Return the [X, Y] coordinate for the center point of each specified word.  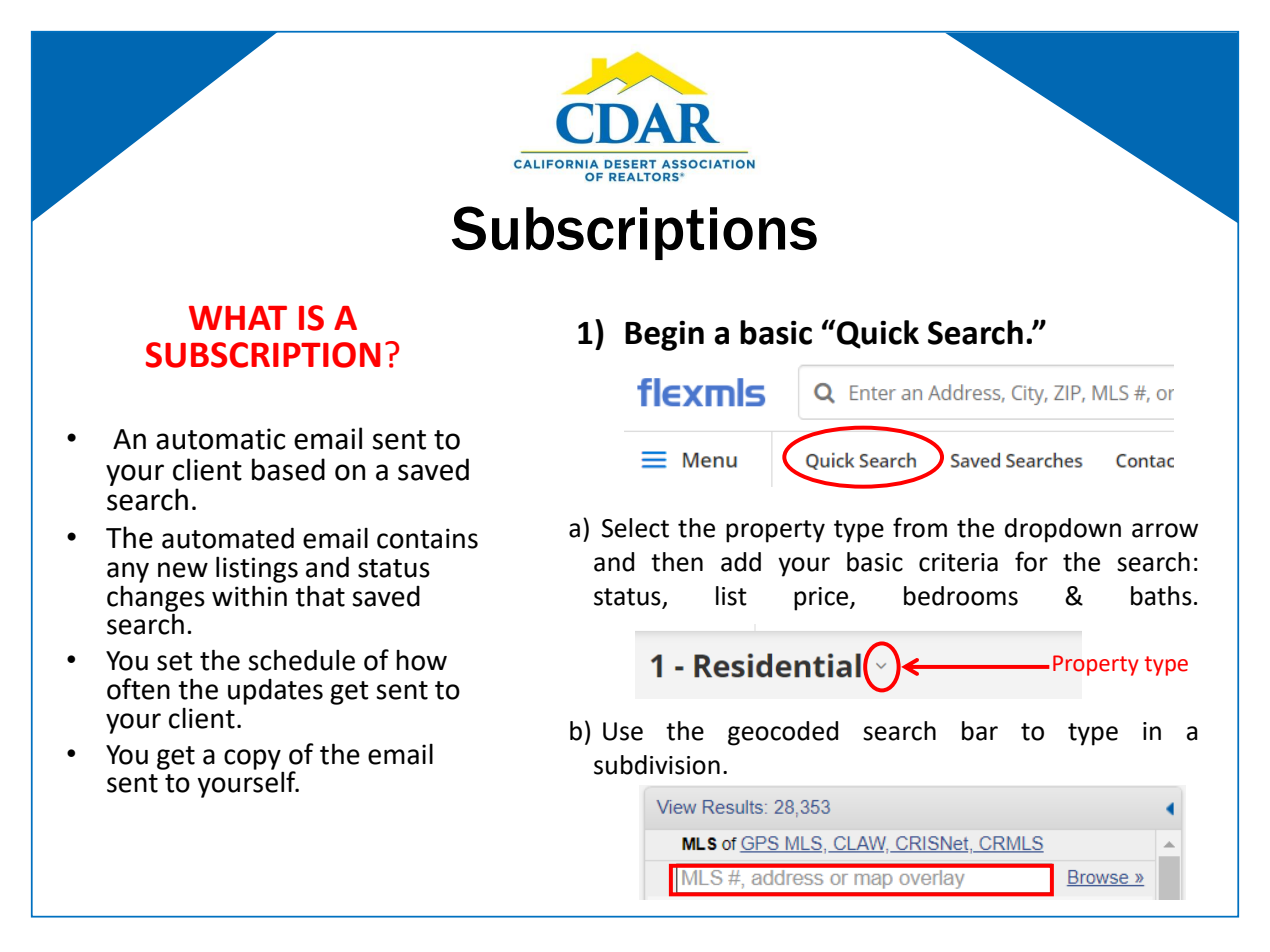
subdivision [657, 765]
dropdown [1063, 530]
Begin [664, 335]
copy [252, 759]
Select [635, 528]
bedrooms [961, 596]
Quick [877, 334]
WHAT [238, 318]
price [822, 599]
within [249, 596]
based [288, 469]
